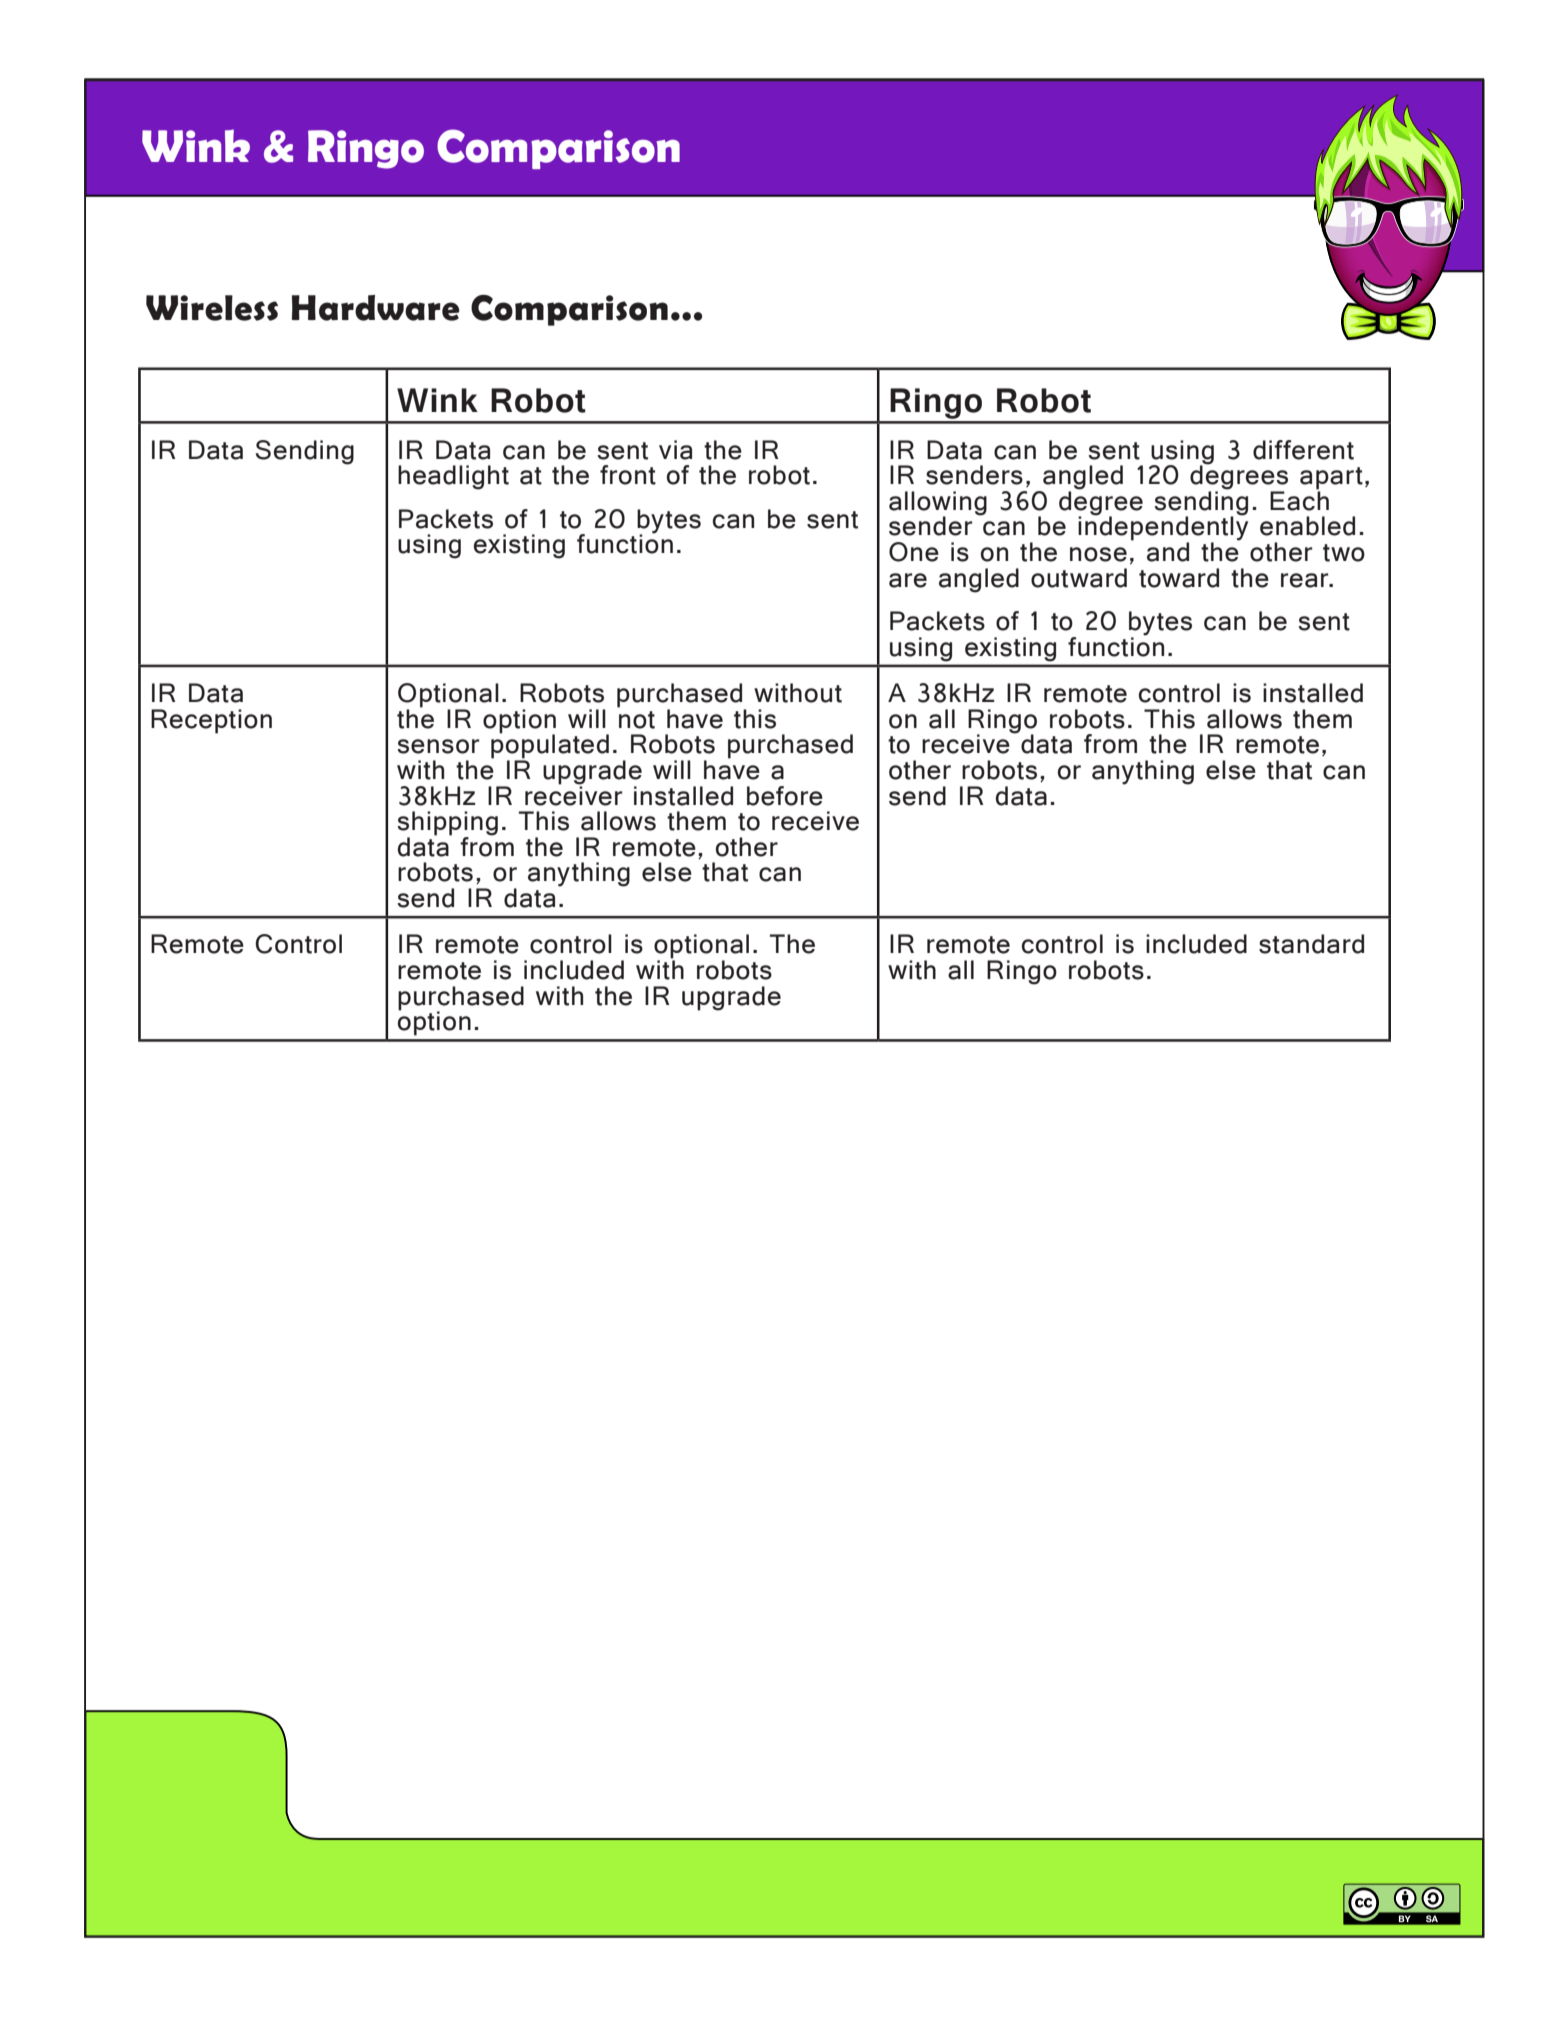 The width and height of the document is (1566, 2027). Describe the element at coordinates (447, 824) in the document. I see `shipping` at that location.
